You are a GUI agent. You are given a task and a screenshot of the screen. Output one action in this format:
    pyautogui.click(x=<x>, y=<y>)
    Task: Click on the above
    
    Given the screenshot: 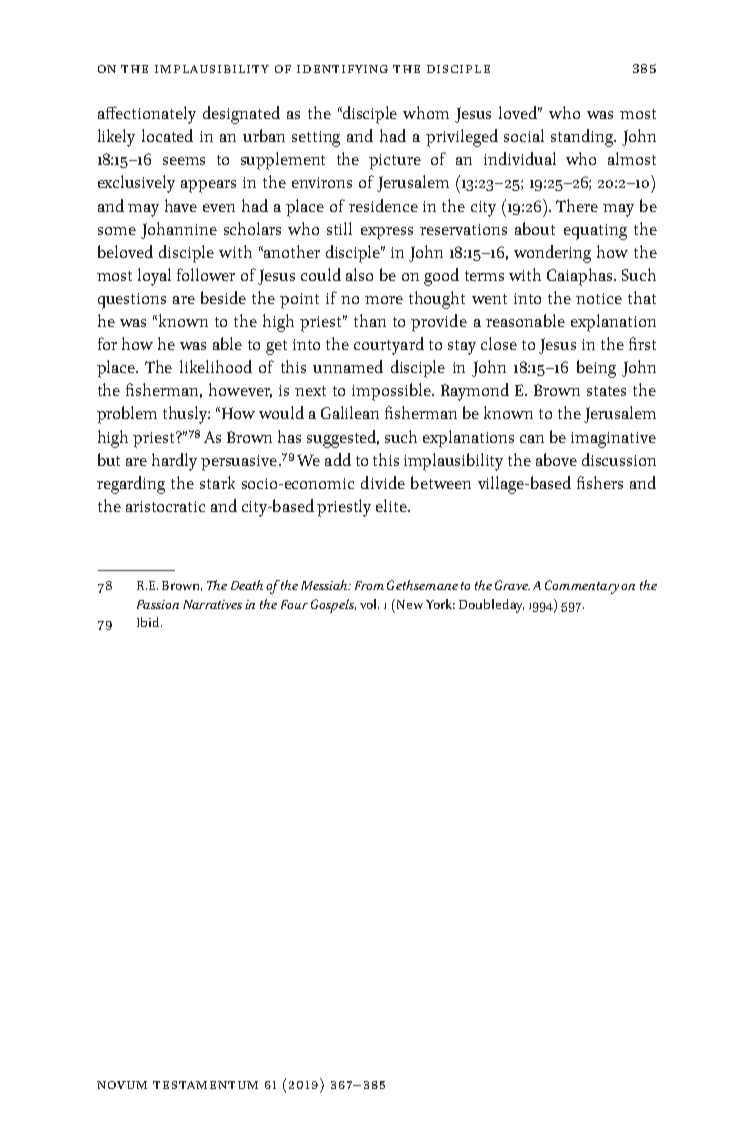 What is the action you would take?
    pyautogui.click(x=556, y=459)
